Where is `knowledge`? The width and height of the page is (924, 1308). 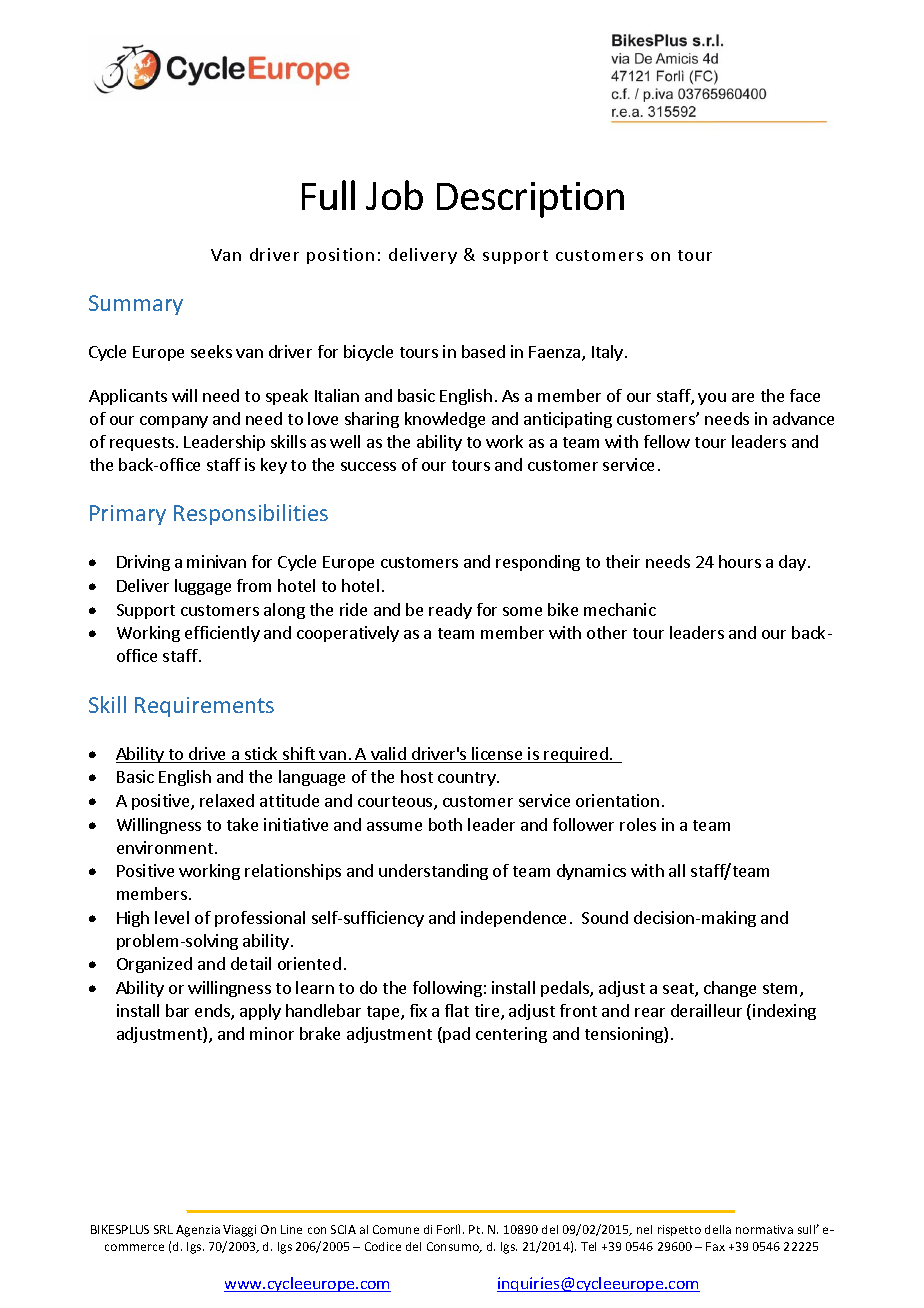 knowledge is located at coordinates (445, 420).
